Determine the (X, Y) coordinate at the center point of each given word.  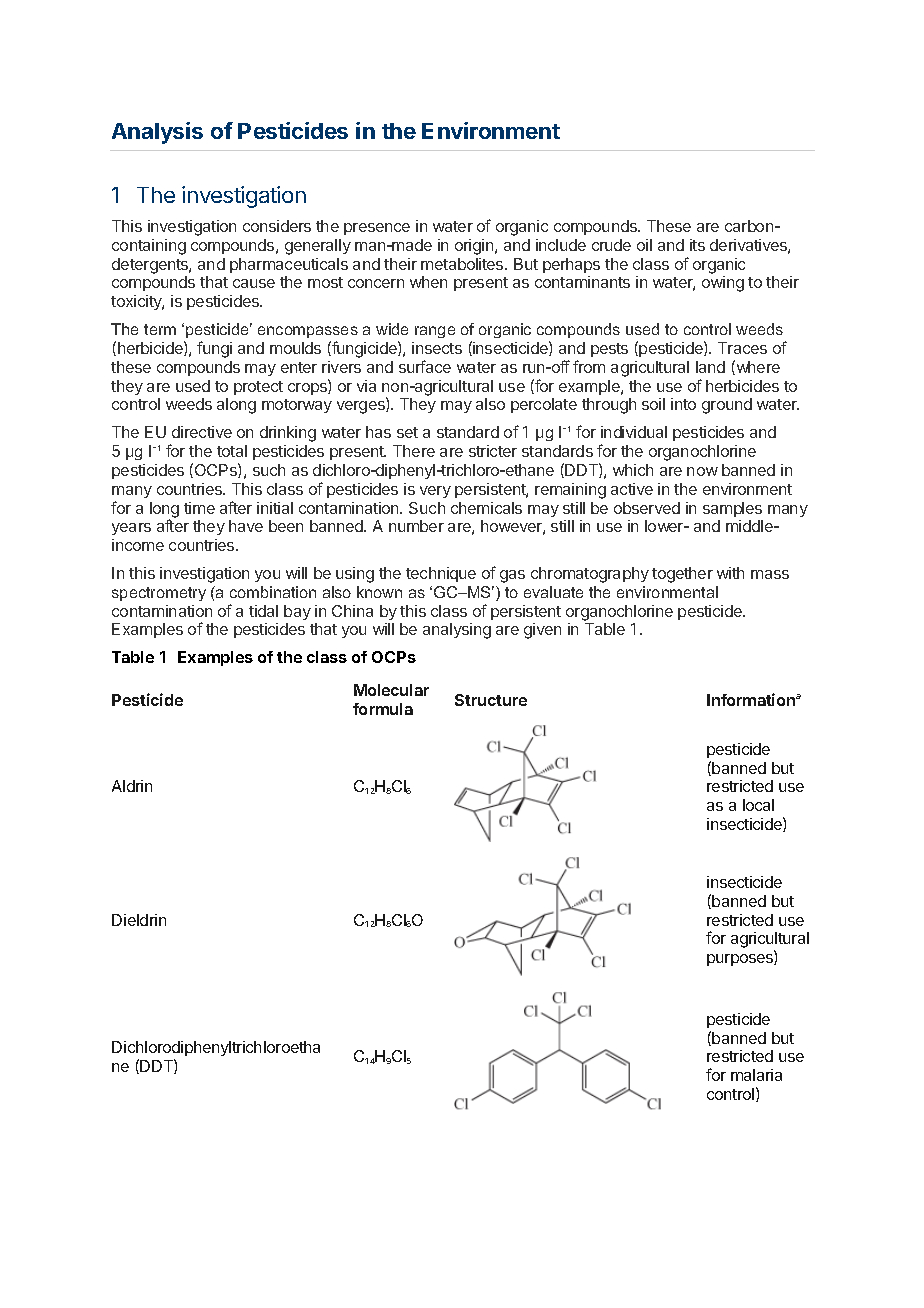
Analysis (157, 133)
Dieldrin (139, 920)
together (682, 575)
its (697, 245)
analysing (457, 631)
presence (377, 229)
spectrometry (159, 594)
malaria (756, 1075)
